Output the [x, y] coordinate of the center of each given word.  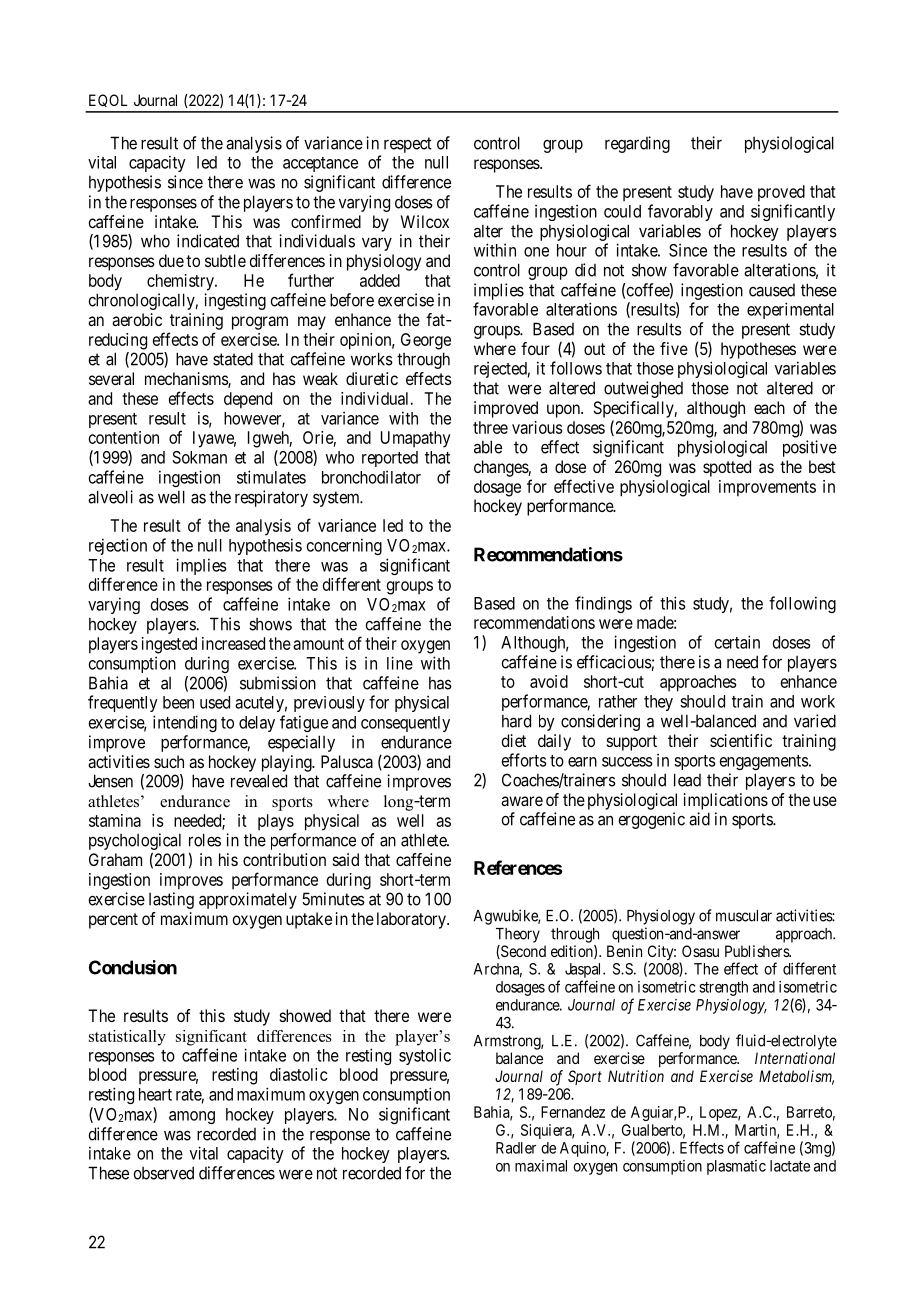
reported [390, 459]
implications [726, 801]
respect [408, 145]
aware [522, 801]
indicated [208, 241]
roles [205, 840]
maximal [541, 1166]
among [192, 1117]
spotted [727, 468]
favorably [680, 212]
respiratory [271, 498]
